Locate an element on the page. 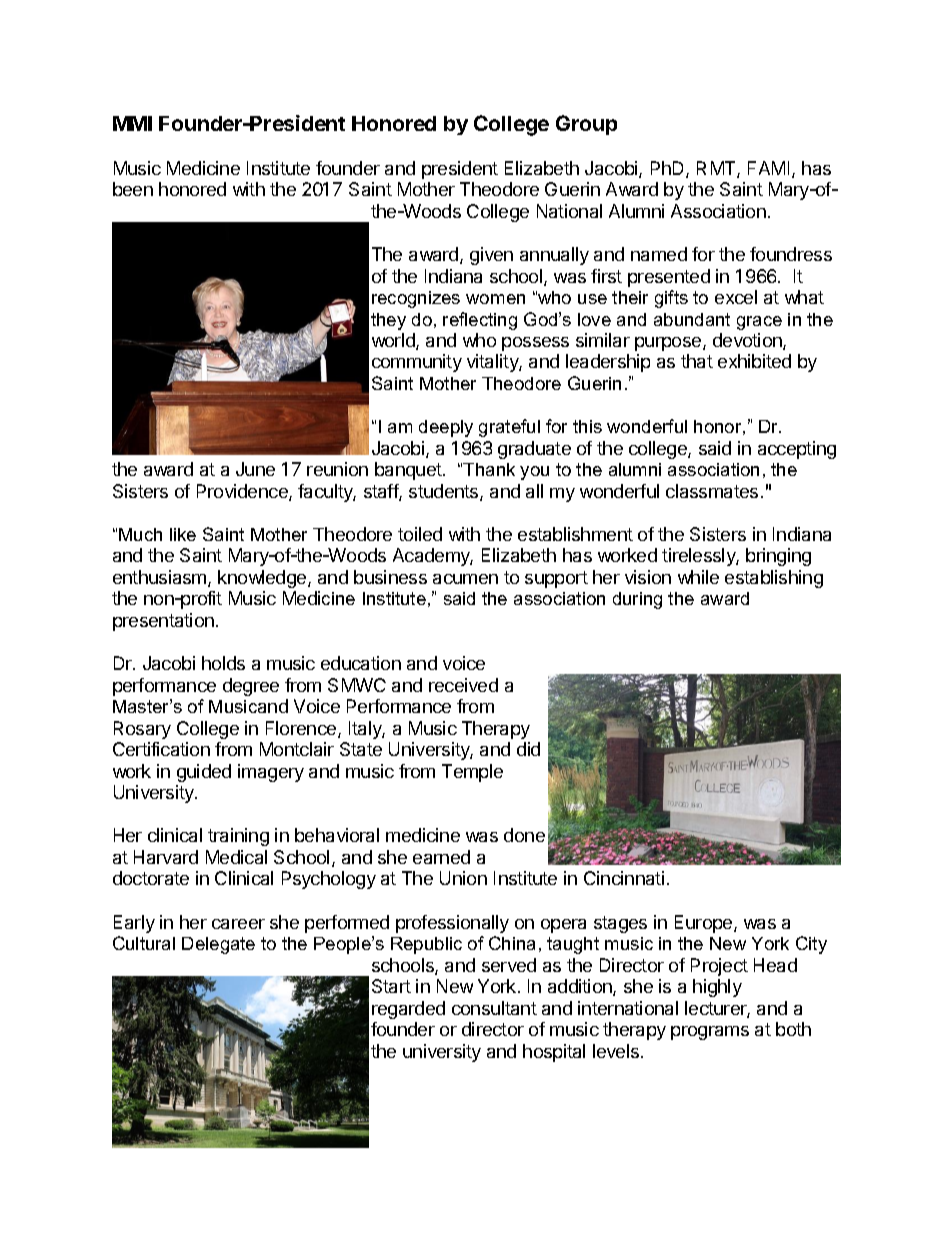  Delegate is located at coordinates (218, 945).
